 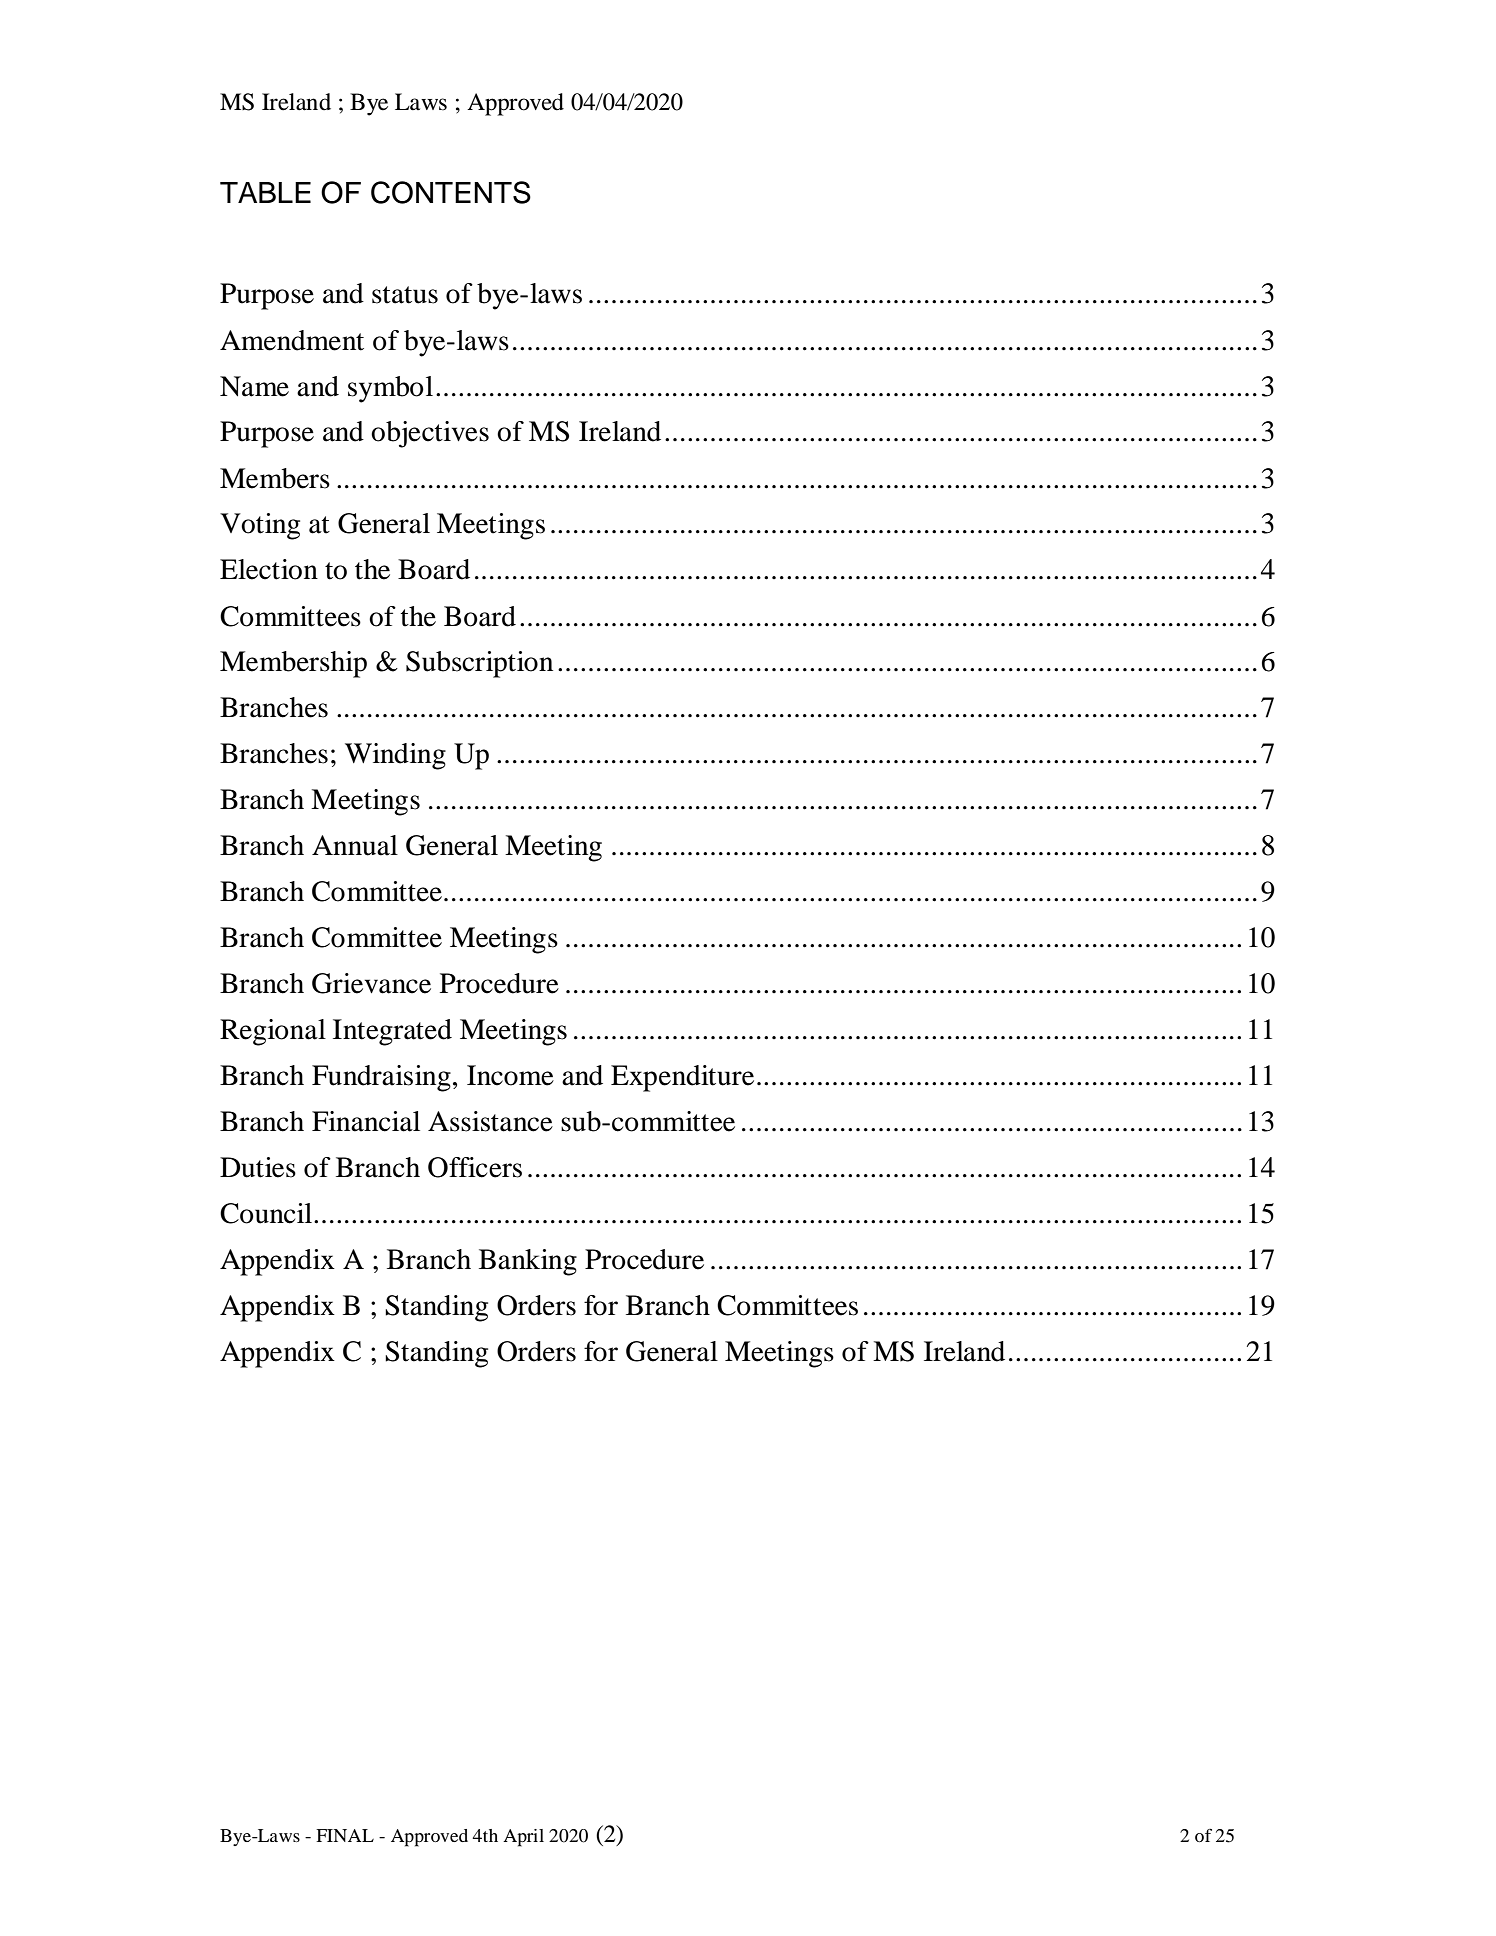 What do you see at coordinates (528, 1262) in the page?
I see `Banking` at bounding box center [528, 1262].
